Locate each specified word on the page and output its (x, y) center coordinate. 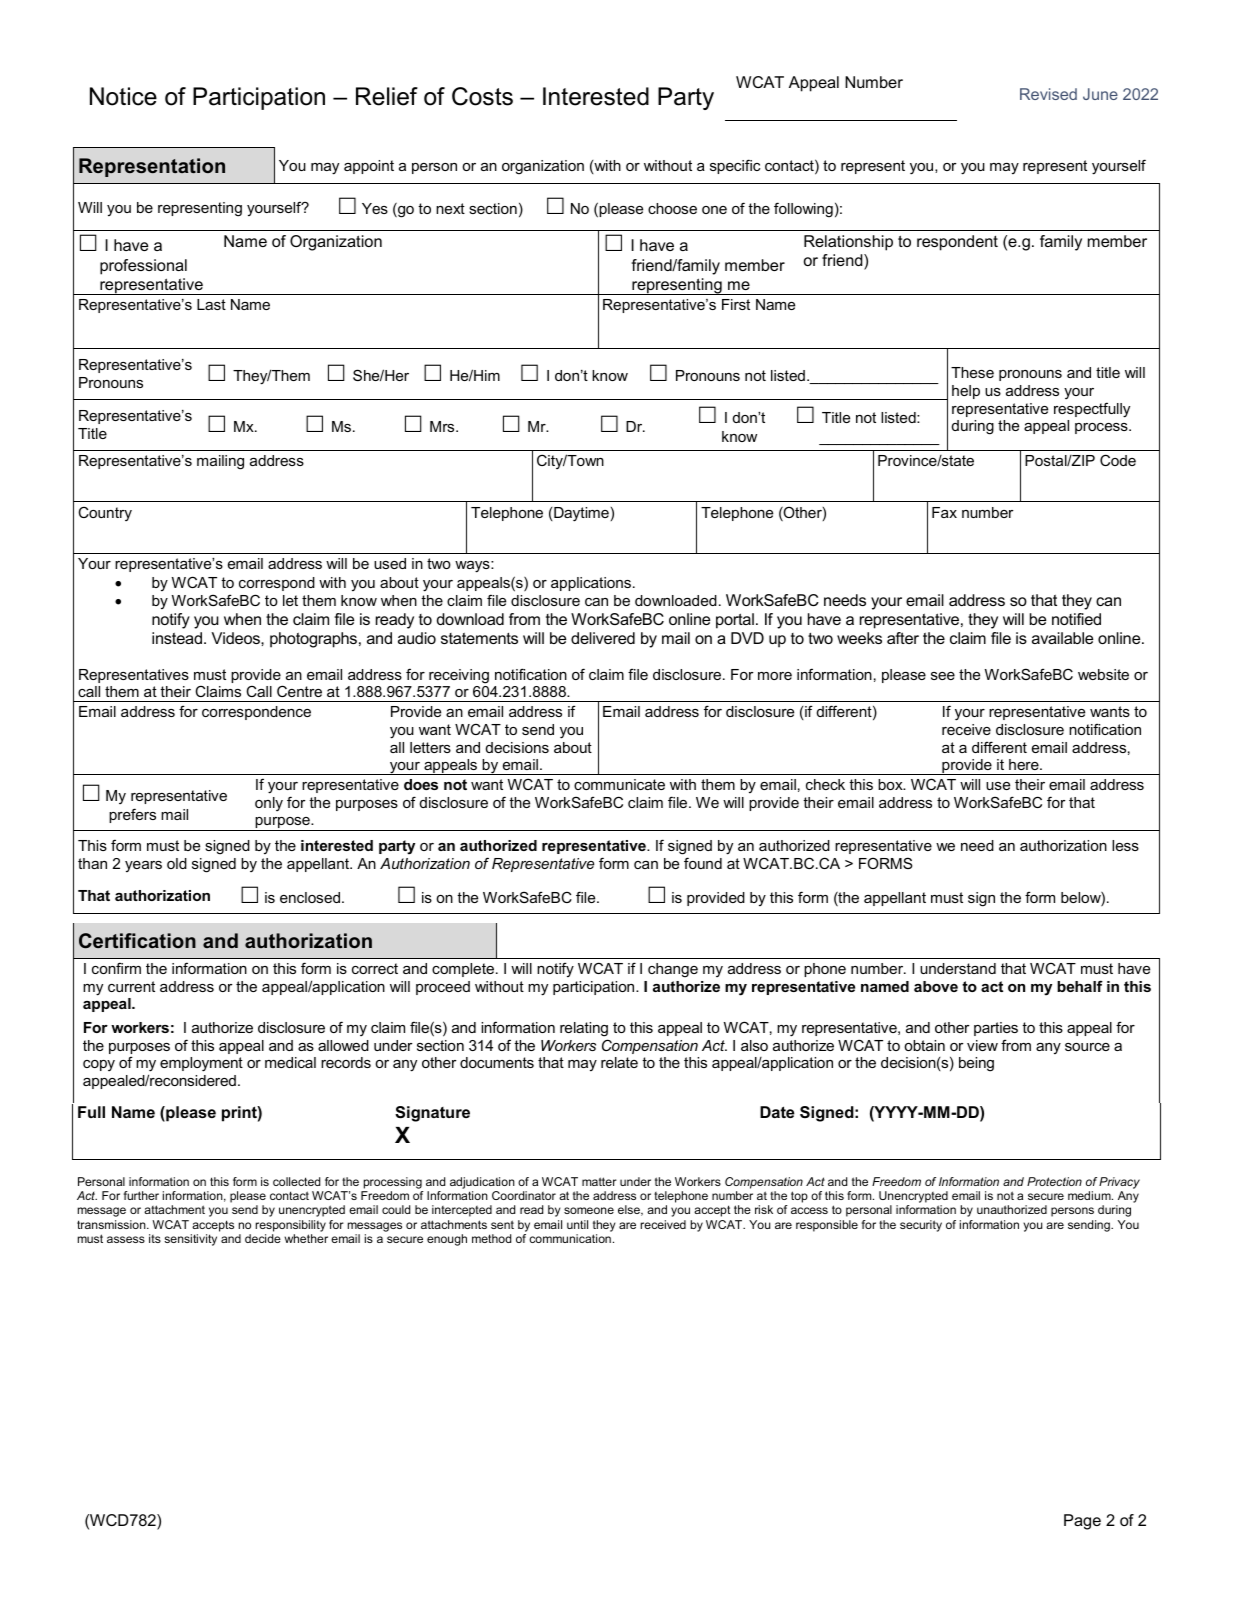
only (269, 804)
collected (296, 1181)
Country (105, 514)
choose (672, 208)
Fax (944, 512)
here (1025, 764)
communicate (619, 784)
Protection (1054, 1181)
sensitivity (190, 1240)
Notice (123, 96)
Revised (1048, 94)
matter (599, 1181)
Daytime (581, 514)
